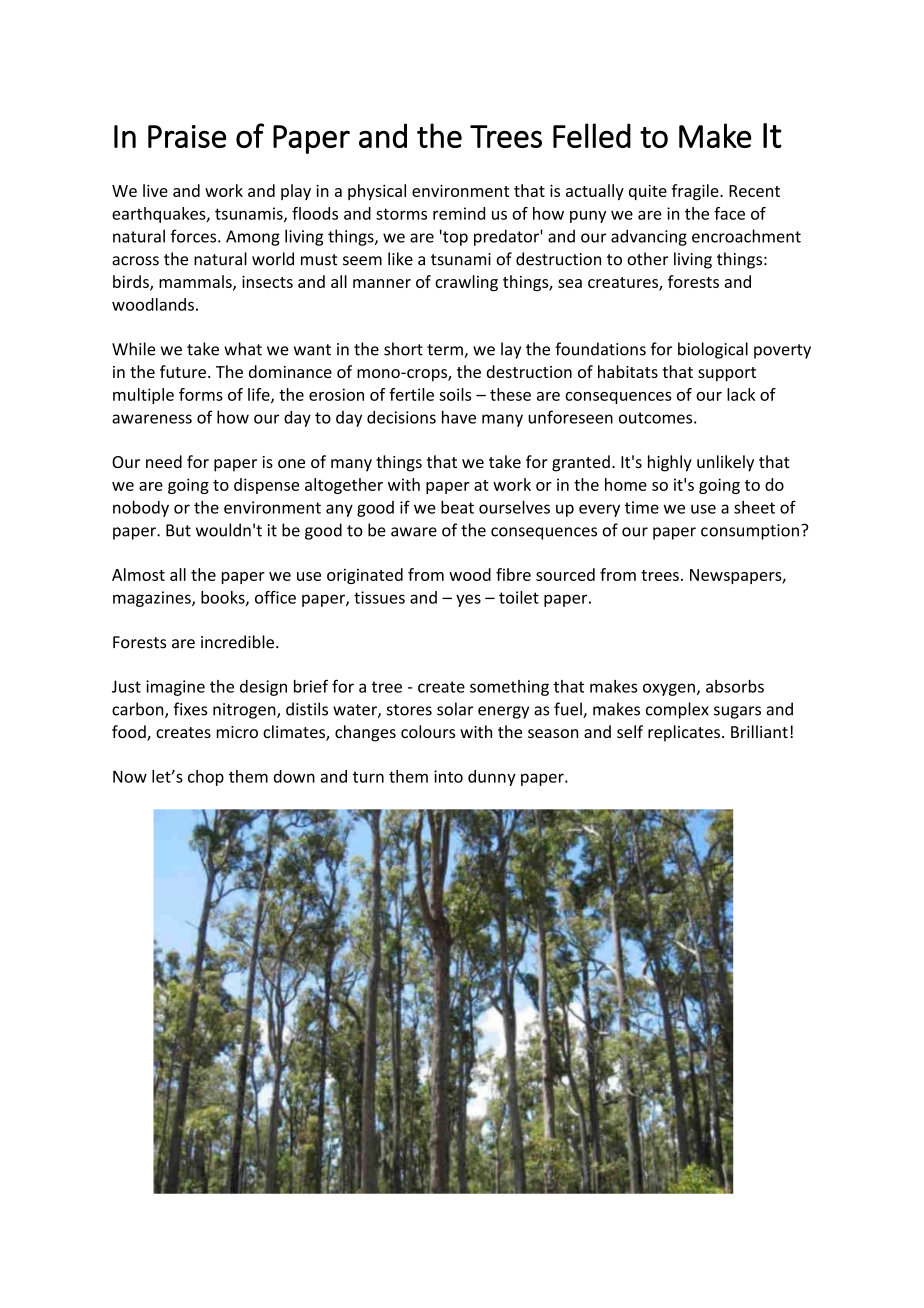 The width and height of the page is (924, 1308). Describe the element at coordinates (684, 733) in the page. I see `replicates` at that location.
